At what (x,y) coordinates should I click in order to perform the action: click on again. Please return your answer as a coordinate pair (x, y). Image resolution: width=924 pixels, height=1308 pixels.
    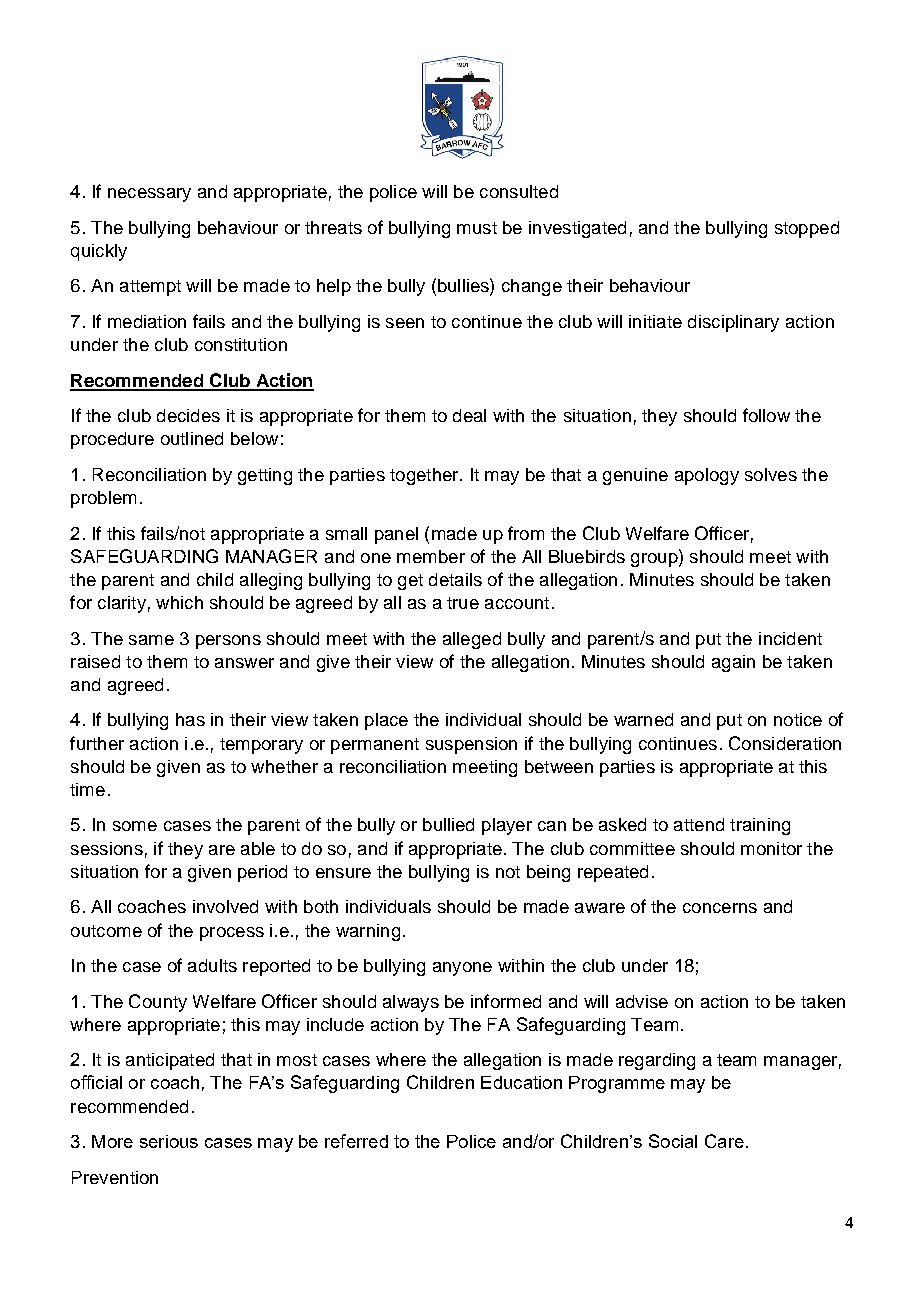
    Looking at the image, I should click on (733, 663).
